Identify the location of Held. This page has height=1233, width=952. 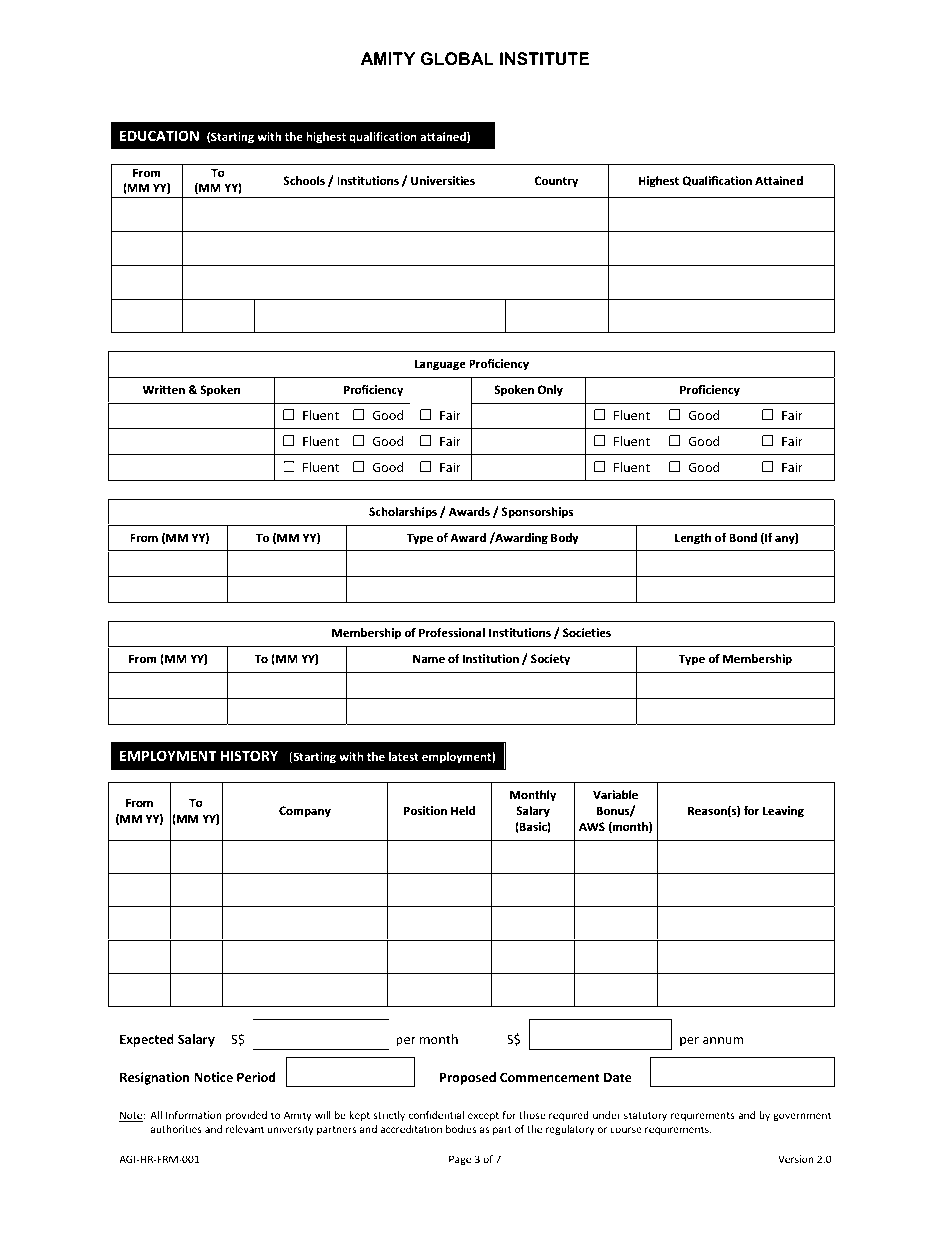
(463, 810).
